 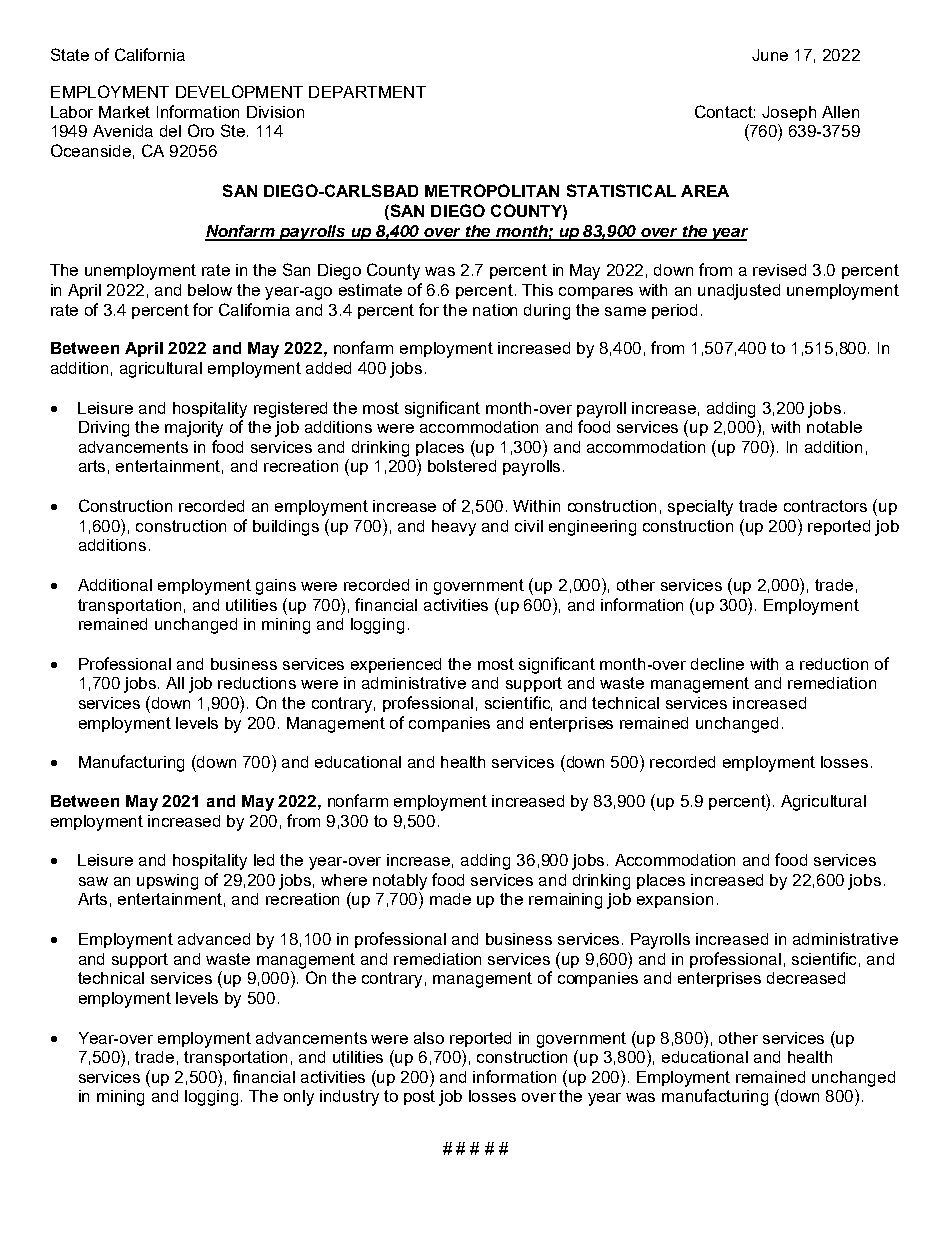 I want to click on only, so click(x=299, y=1098).
